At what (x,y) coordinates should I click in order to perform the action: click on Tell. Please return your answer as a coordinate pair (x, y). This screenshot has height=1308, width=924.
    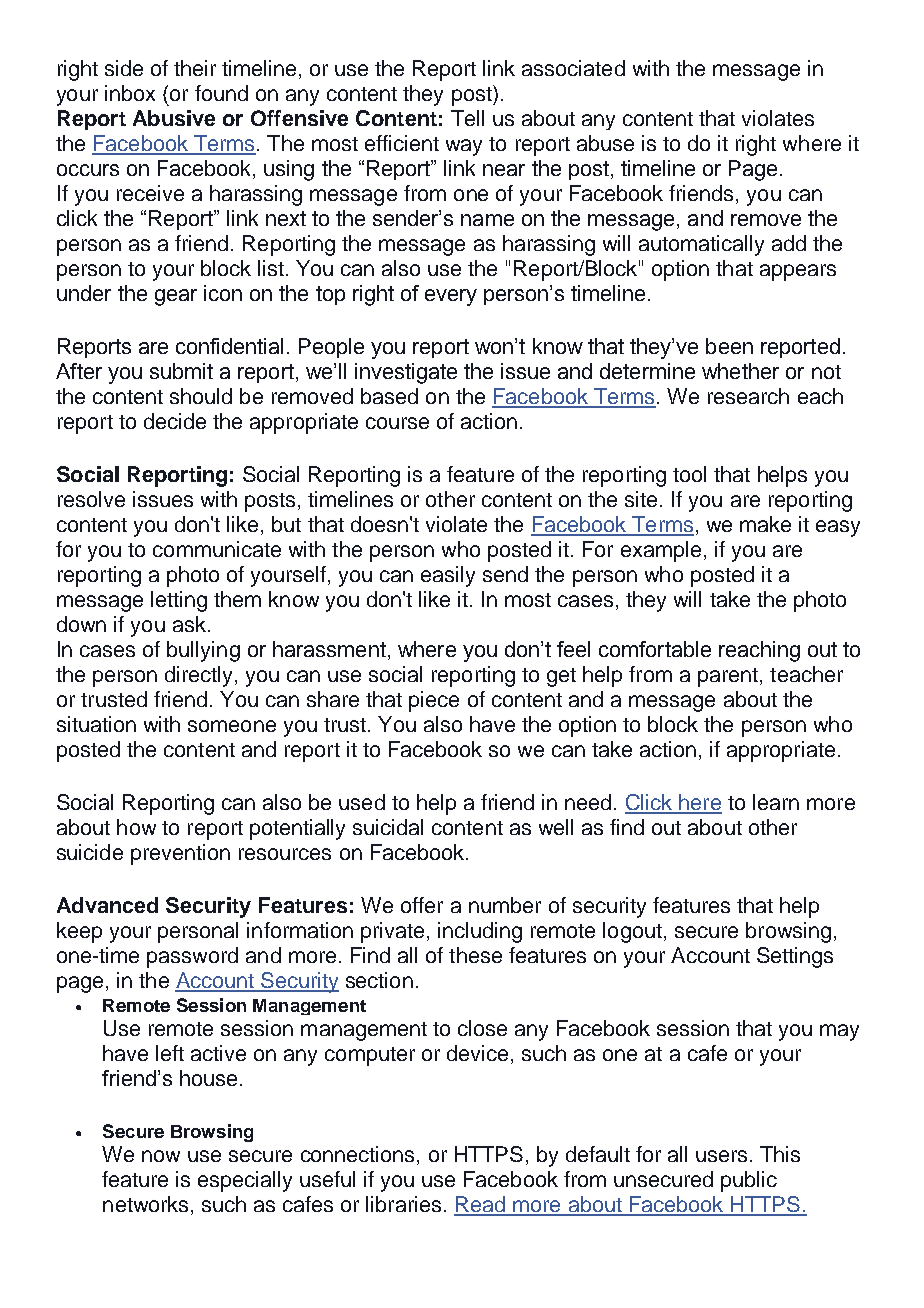
    Looking at the image, I should click on (467, 118).
